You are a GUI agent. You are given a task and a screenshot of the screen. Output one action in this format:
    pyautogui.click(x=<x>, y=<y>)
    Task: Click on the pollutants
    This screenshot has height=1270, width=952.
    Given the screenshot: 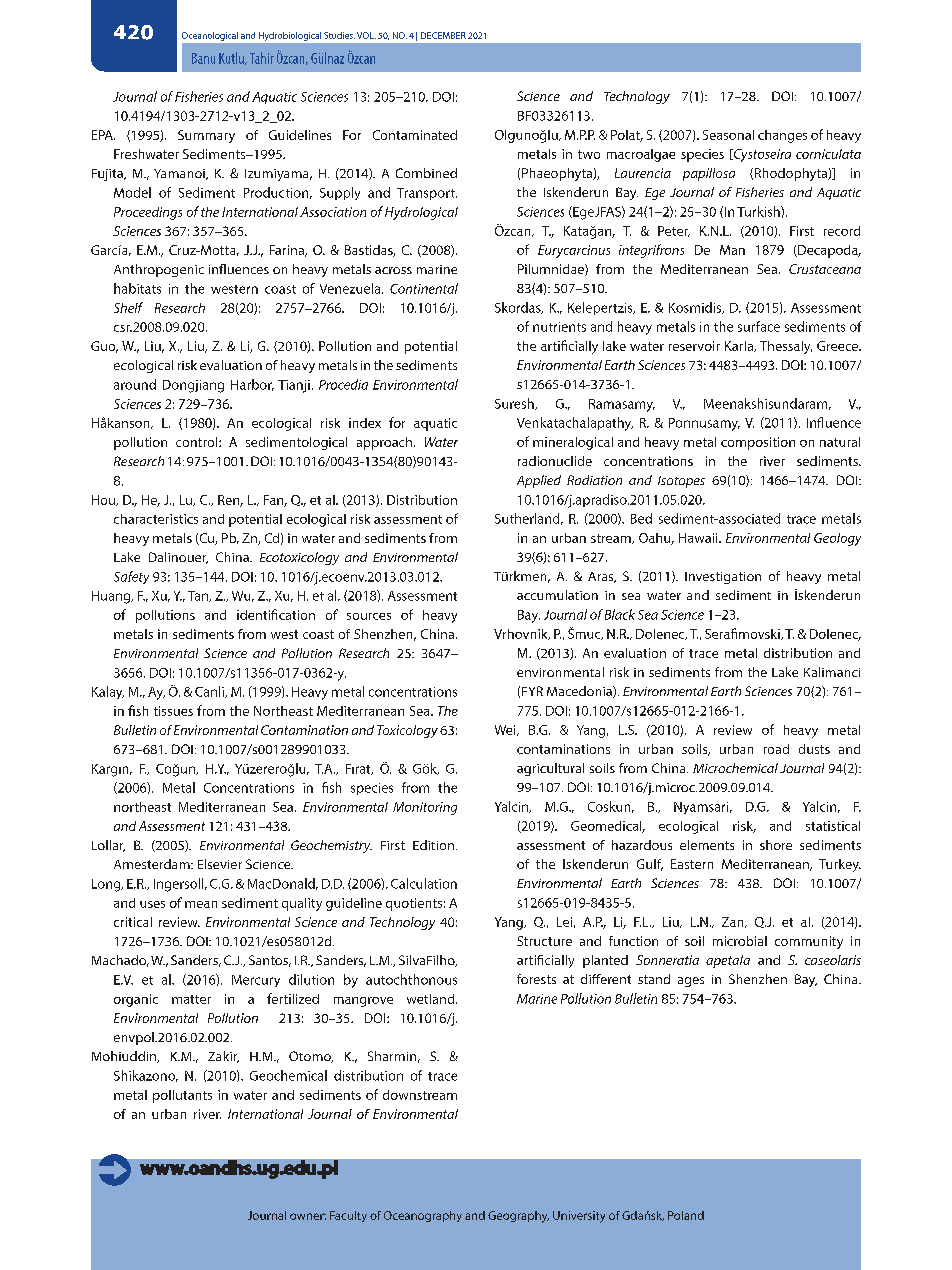 What is the action you would take?
    pyautogui.click(x=182, y=1096)
